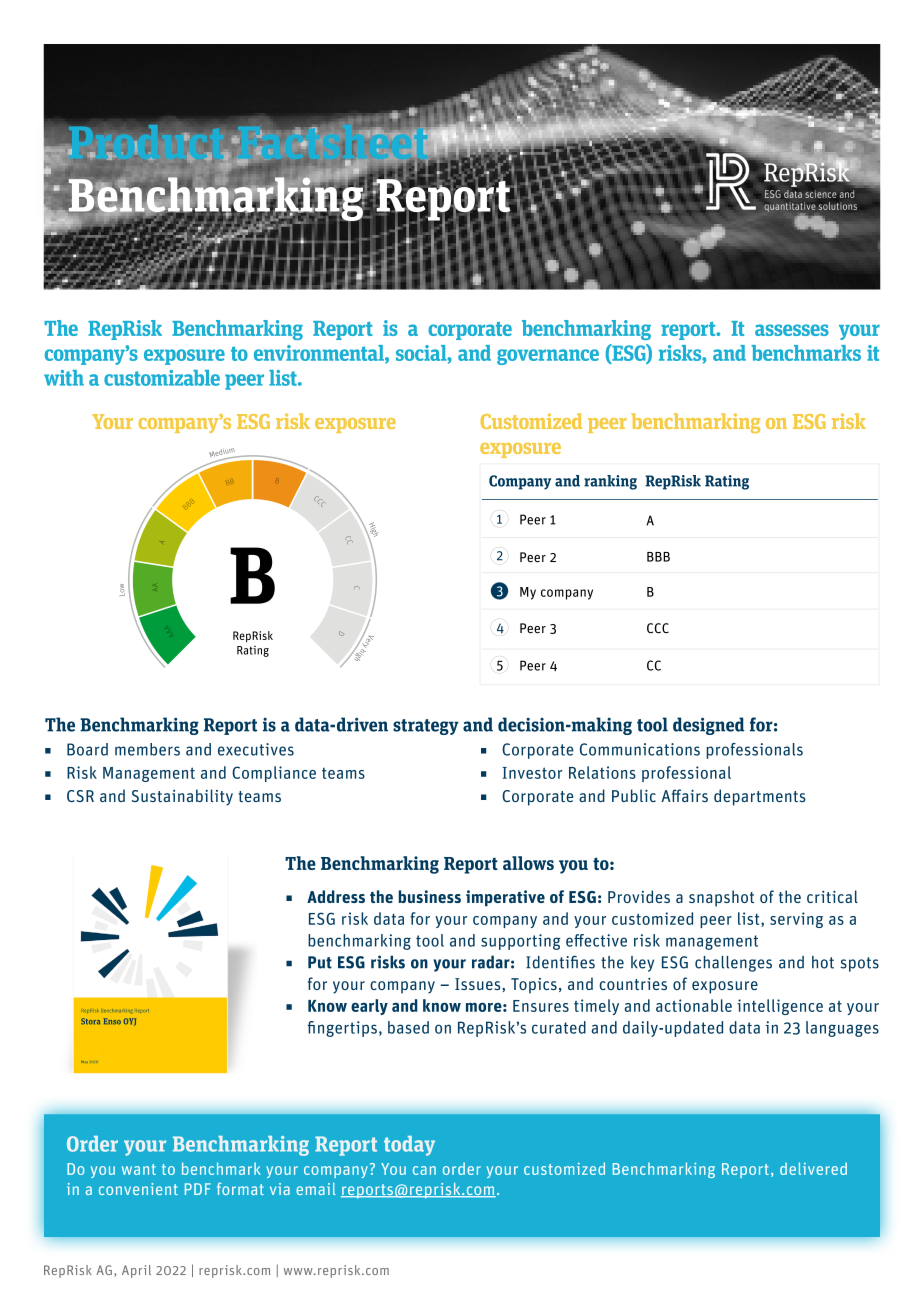  What do you see at coordinates (813, 1168) in the screenshot?
I see `delivered` at bounding box center [813, 1168].
